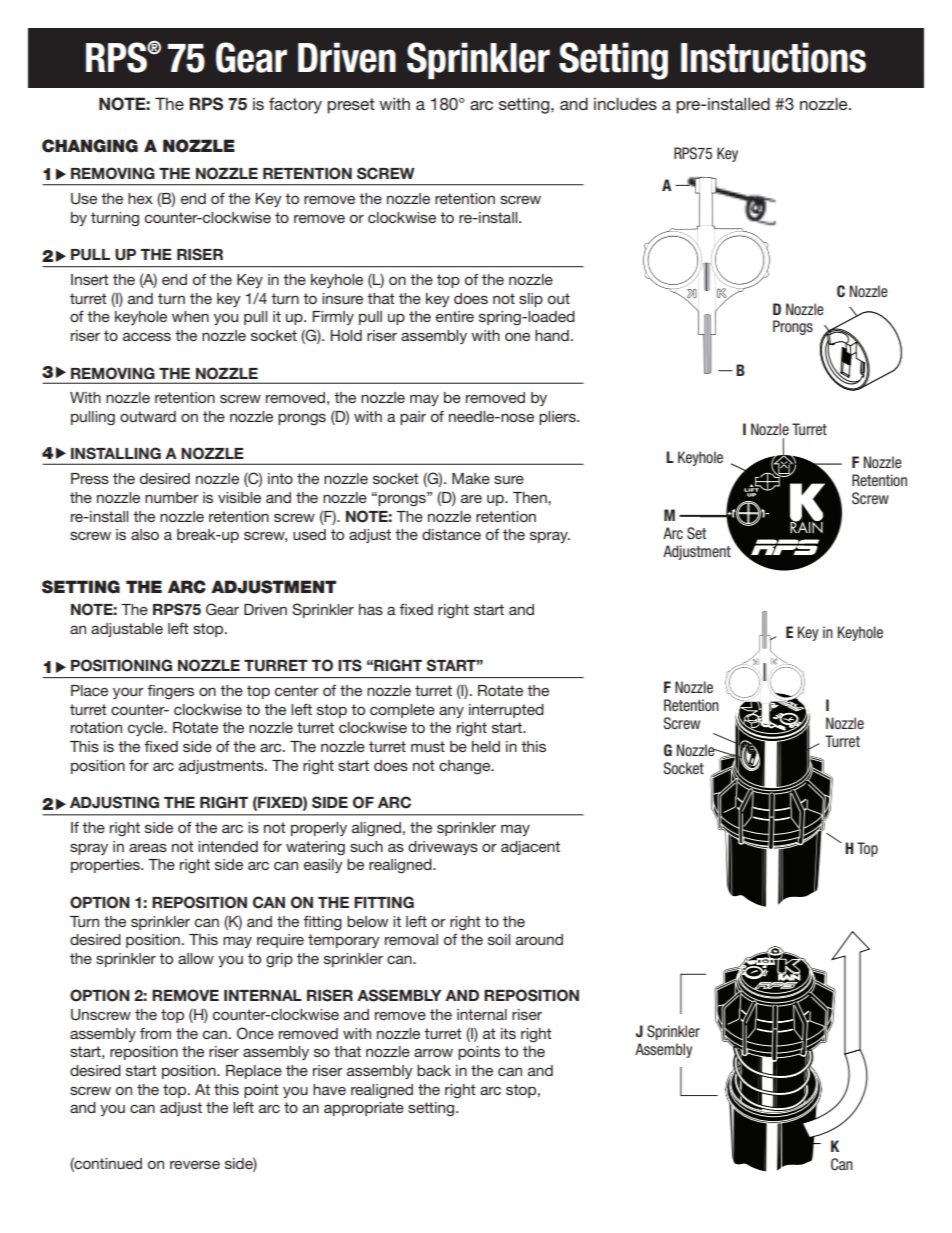 The height and width of the page is (1233, 952). What do you see at coordinates (558, 418) in the page?
I see `pliers` at bounding box center [558, 418].
